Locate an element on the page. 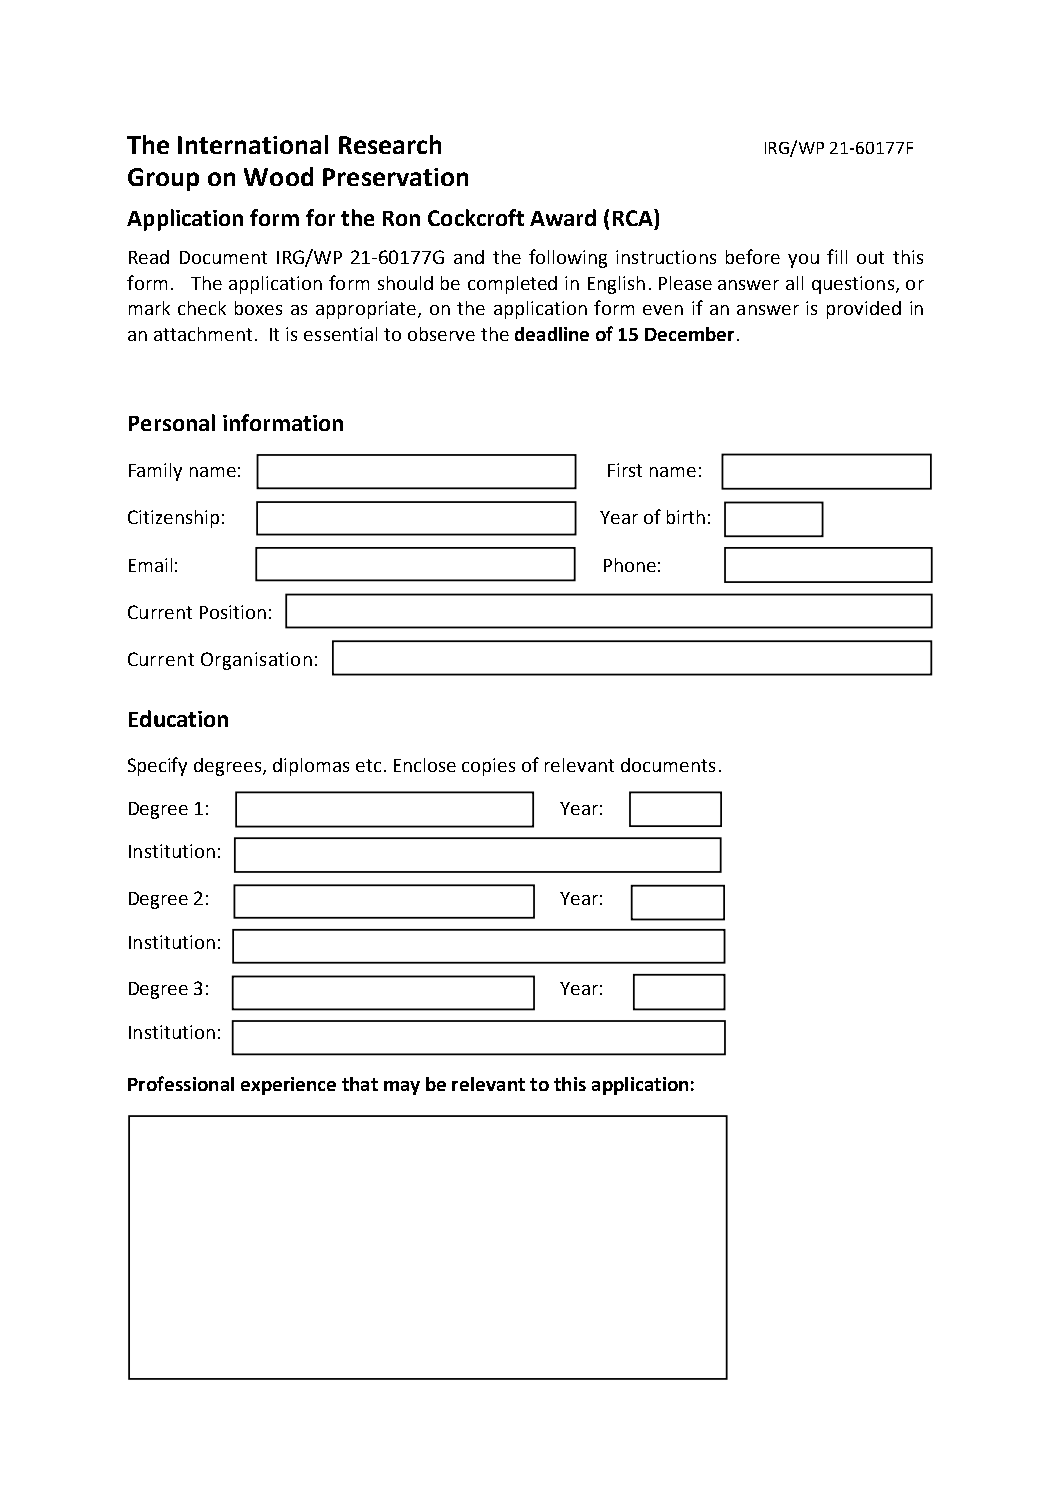  Award is located at coordinates (563, 217).
